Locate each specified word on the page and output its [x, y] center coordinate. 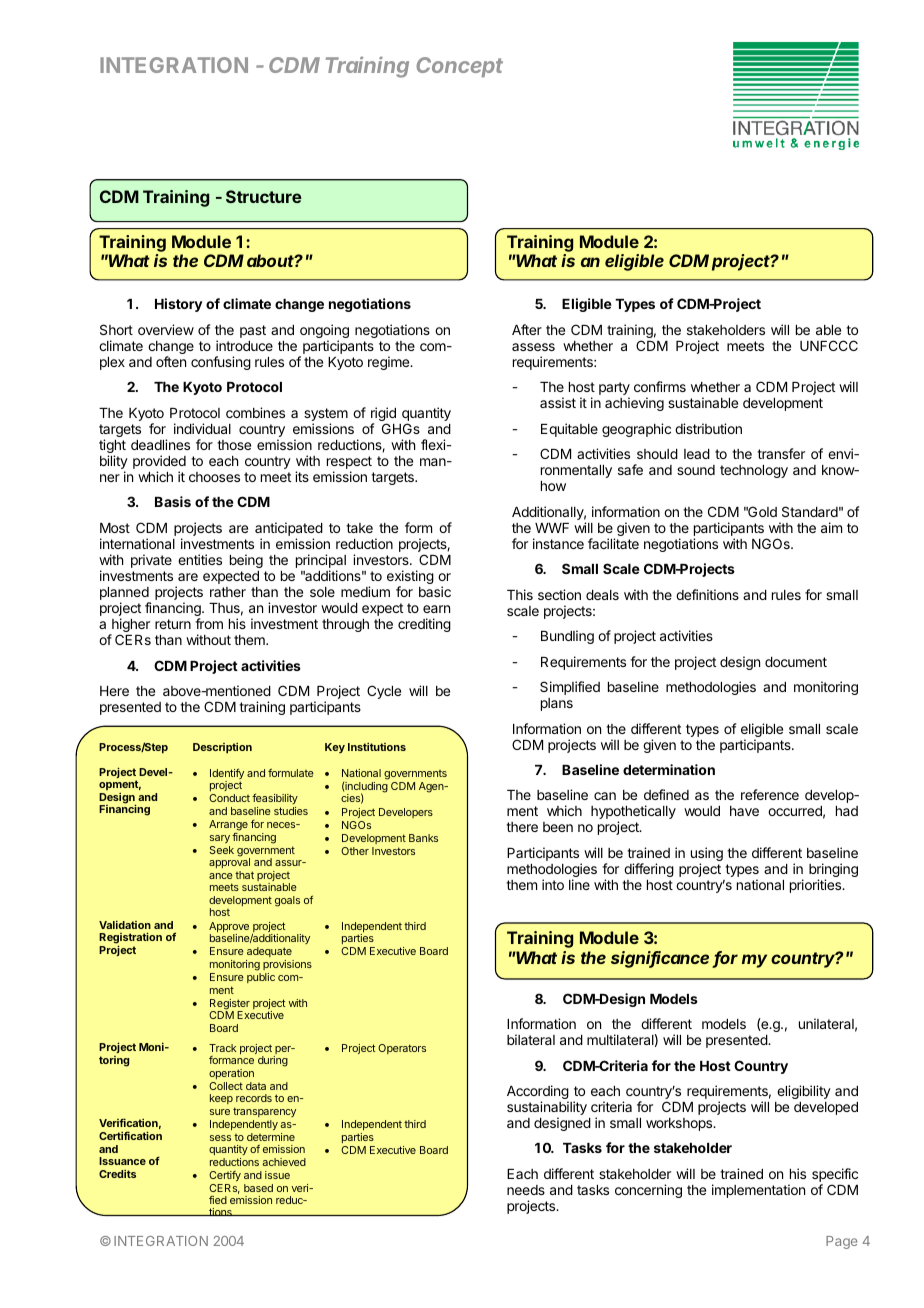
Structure [264, 196]
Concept [459, 67]
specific [835, 1176]
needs [526, 1190]
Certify [225, 1176]
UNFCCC [829, 345]
